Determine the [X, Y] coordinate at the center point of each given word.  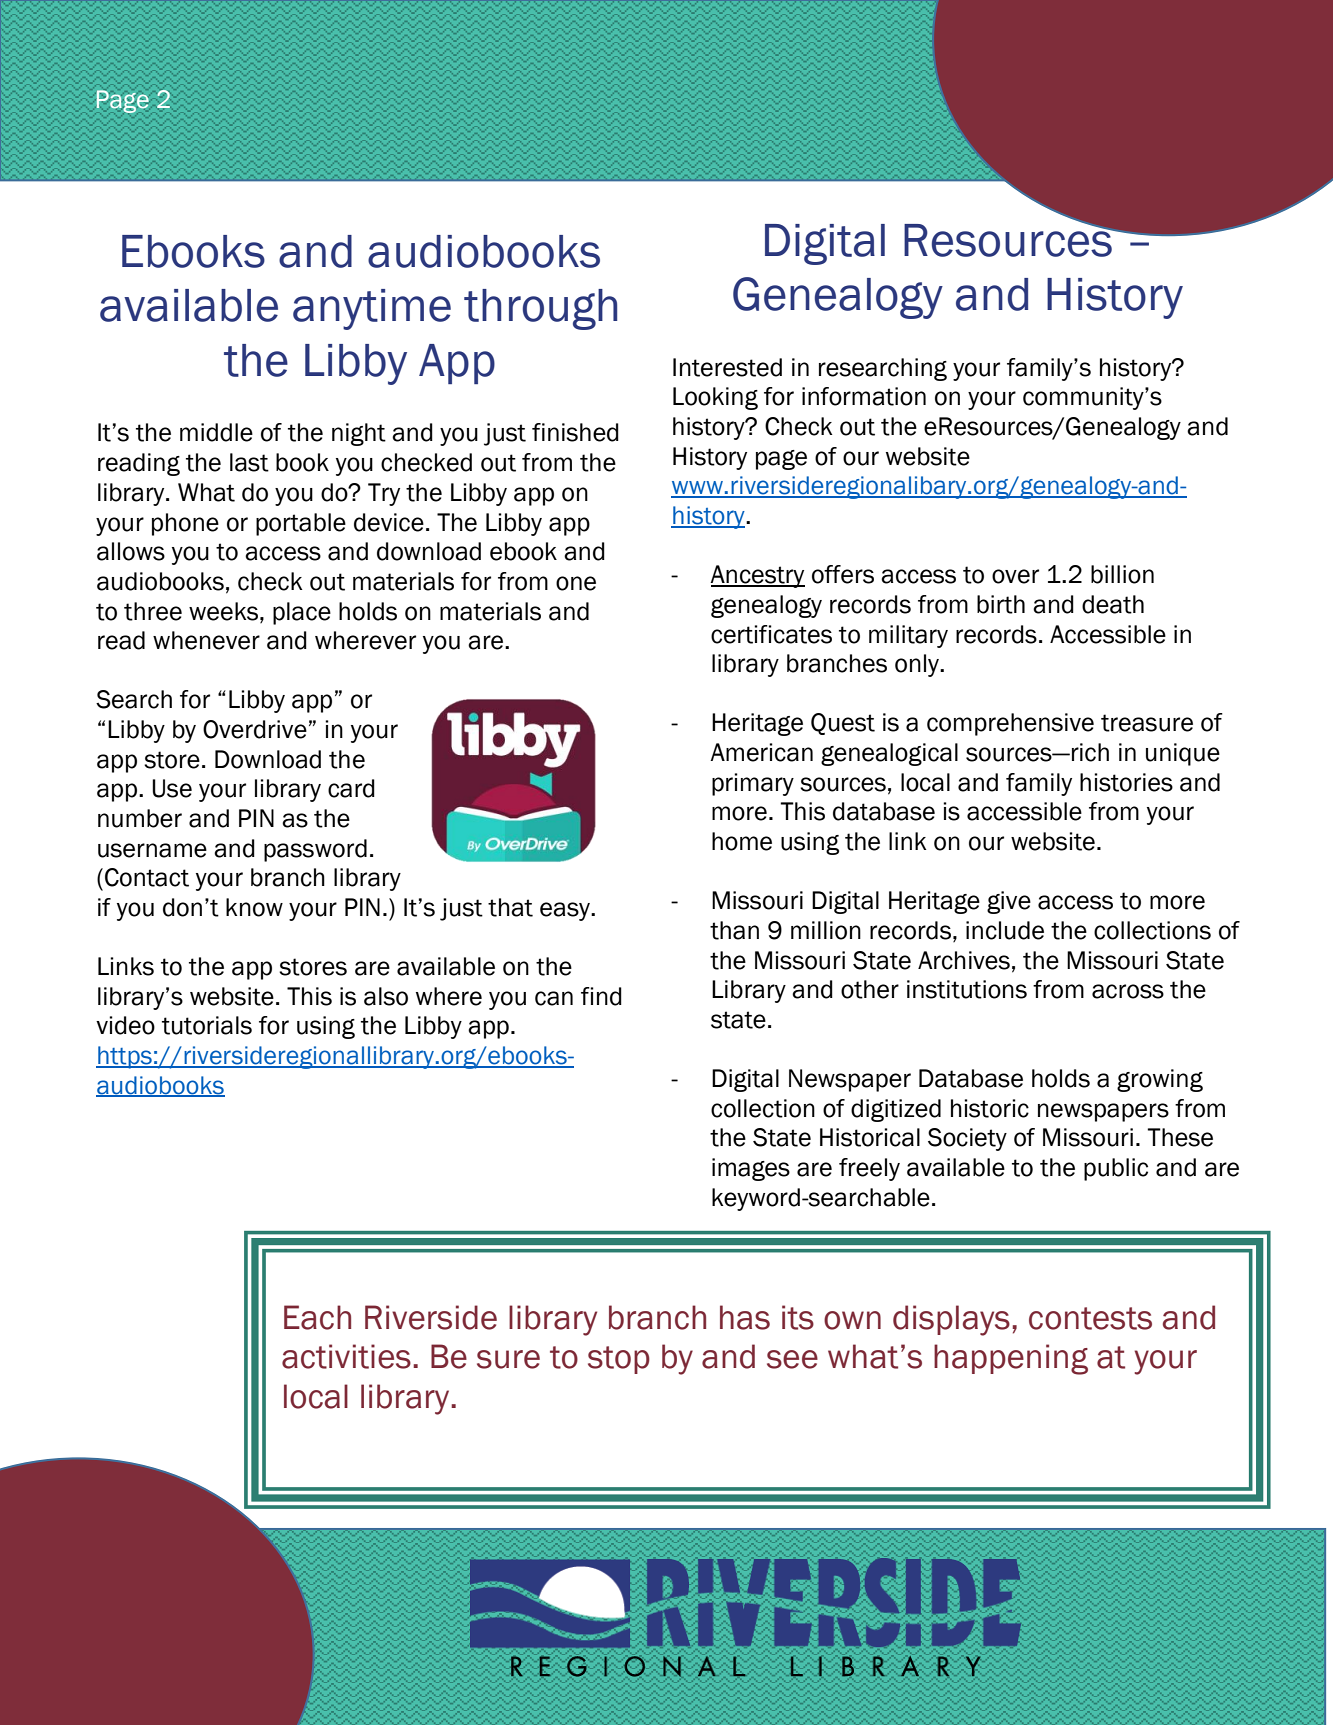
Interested [727, 367]
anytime [372, 309]
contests [1090, 1318]
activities [346, 1356]
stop [619, 1360]
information [864, 396]
